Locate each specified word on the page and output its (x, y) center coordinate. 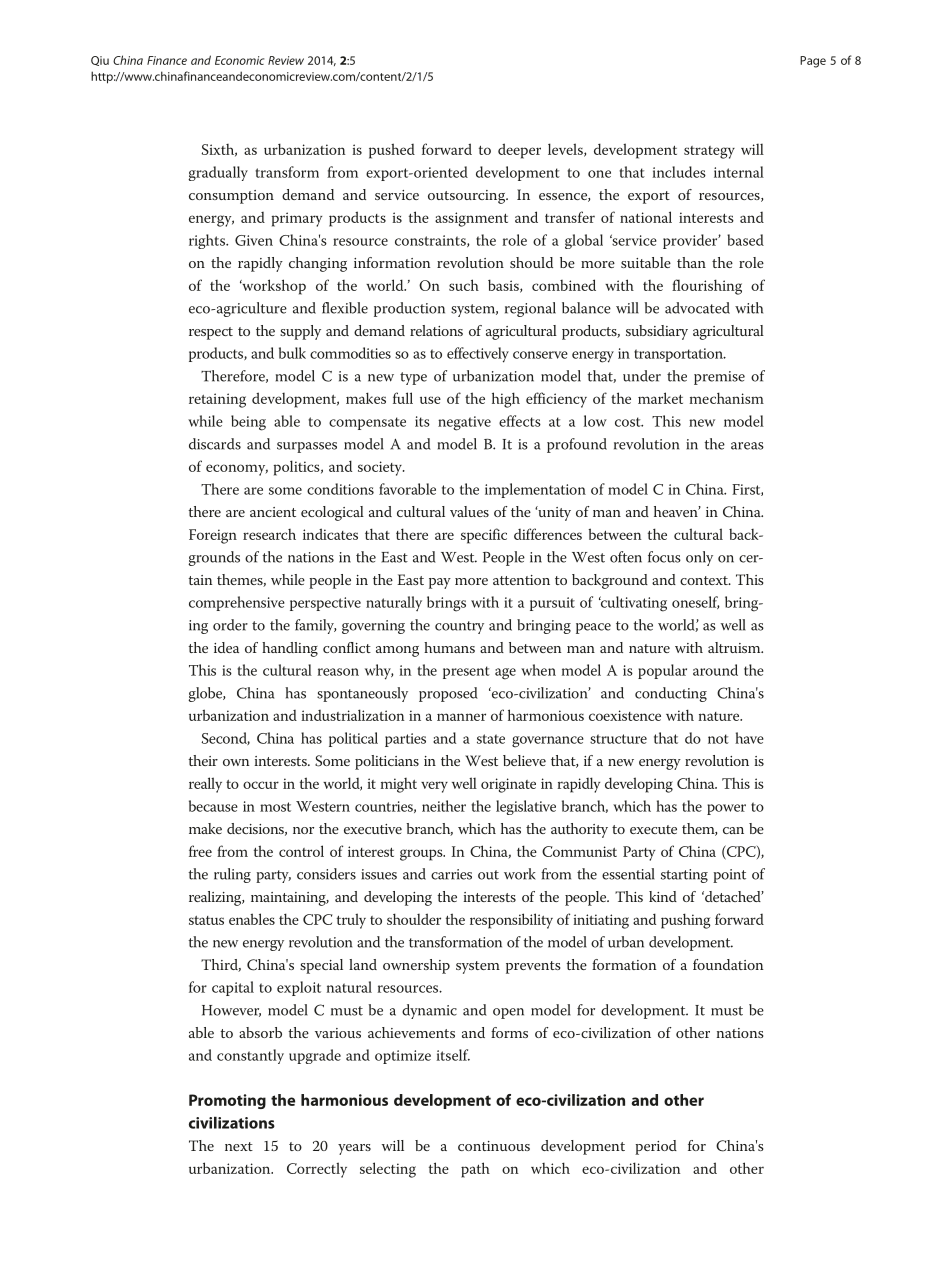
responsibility (511, 921)
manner (461, 717)
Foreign (213, 536)
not (718, 739)
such (464, 285)
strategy (709, 152)
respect (211, 333)
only (699, 558)
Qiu (100, 61)
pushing (686, 921)
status (206, 920)
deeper (519, 151)
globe (206, 694)
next (239, 1146)
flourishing (707, 287)
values (469, 511)
